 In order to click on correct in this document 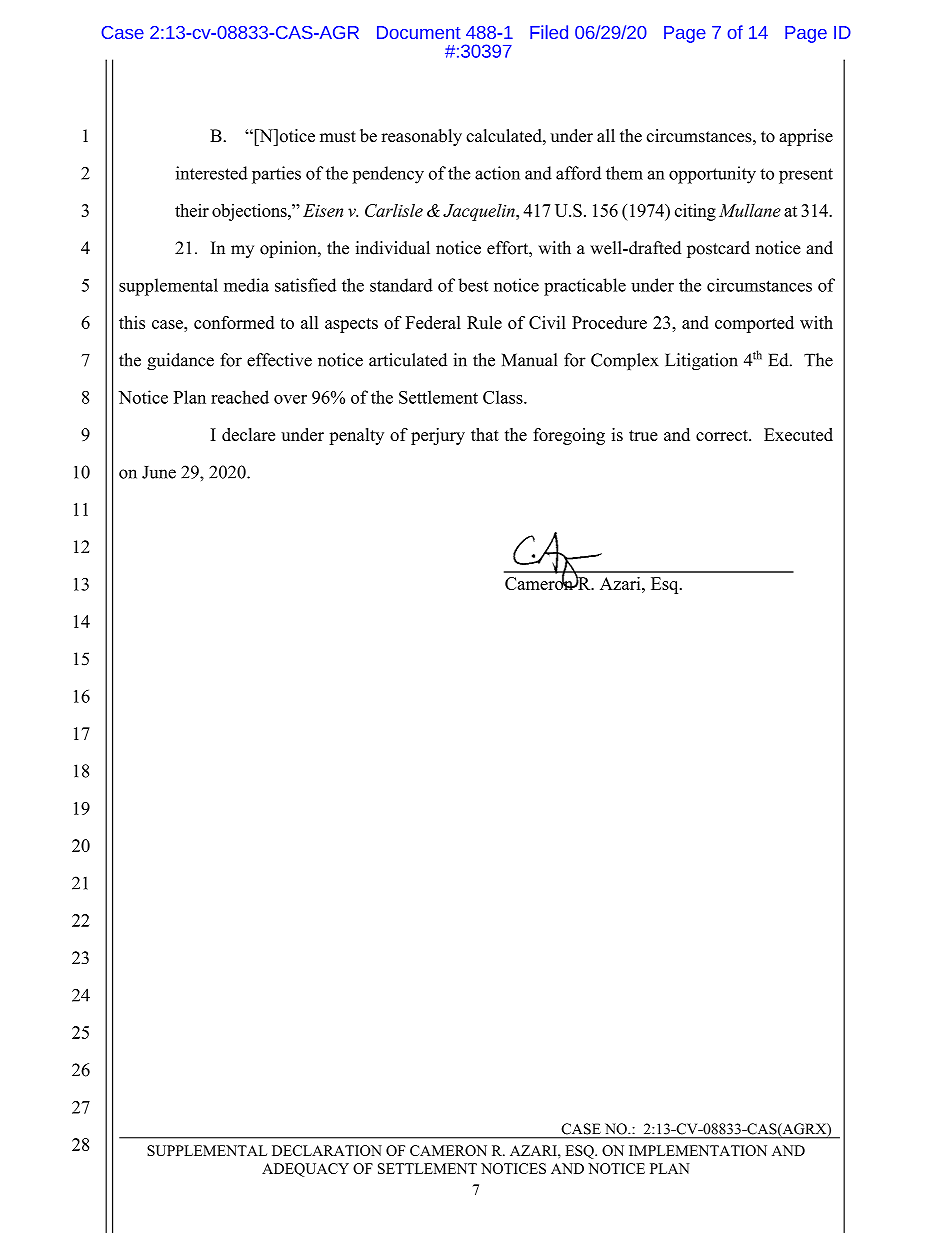, I will do `click(723, 435)`.
